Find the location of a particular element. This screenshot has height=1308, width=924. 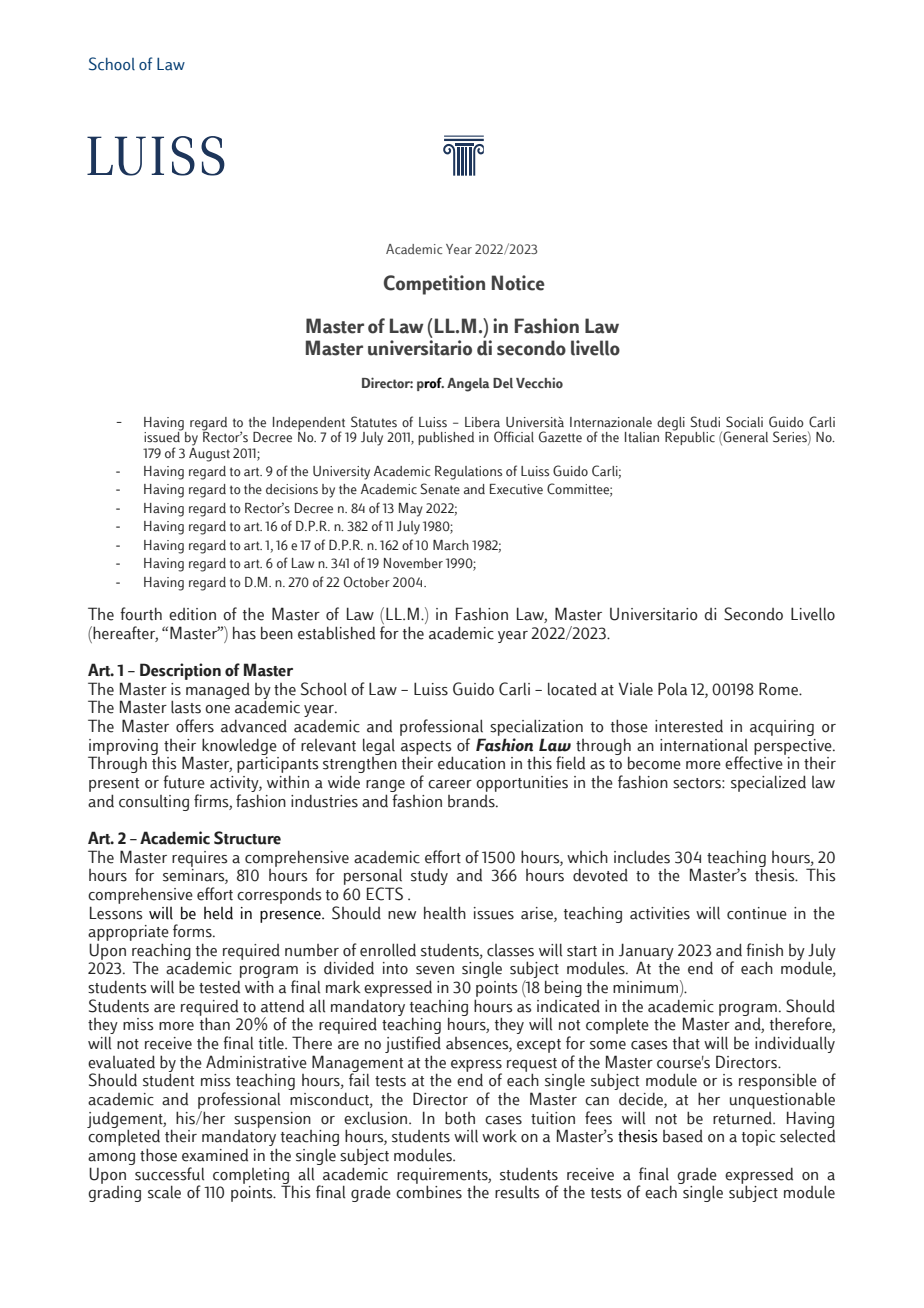

examined is located at coordinates (215, 1155).
